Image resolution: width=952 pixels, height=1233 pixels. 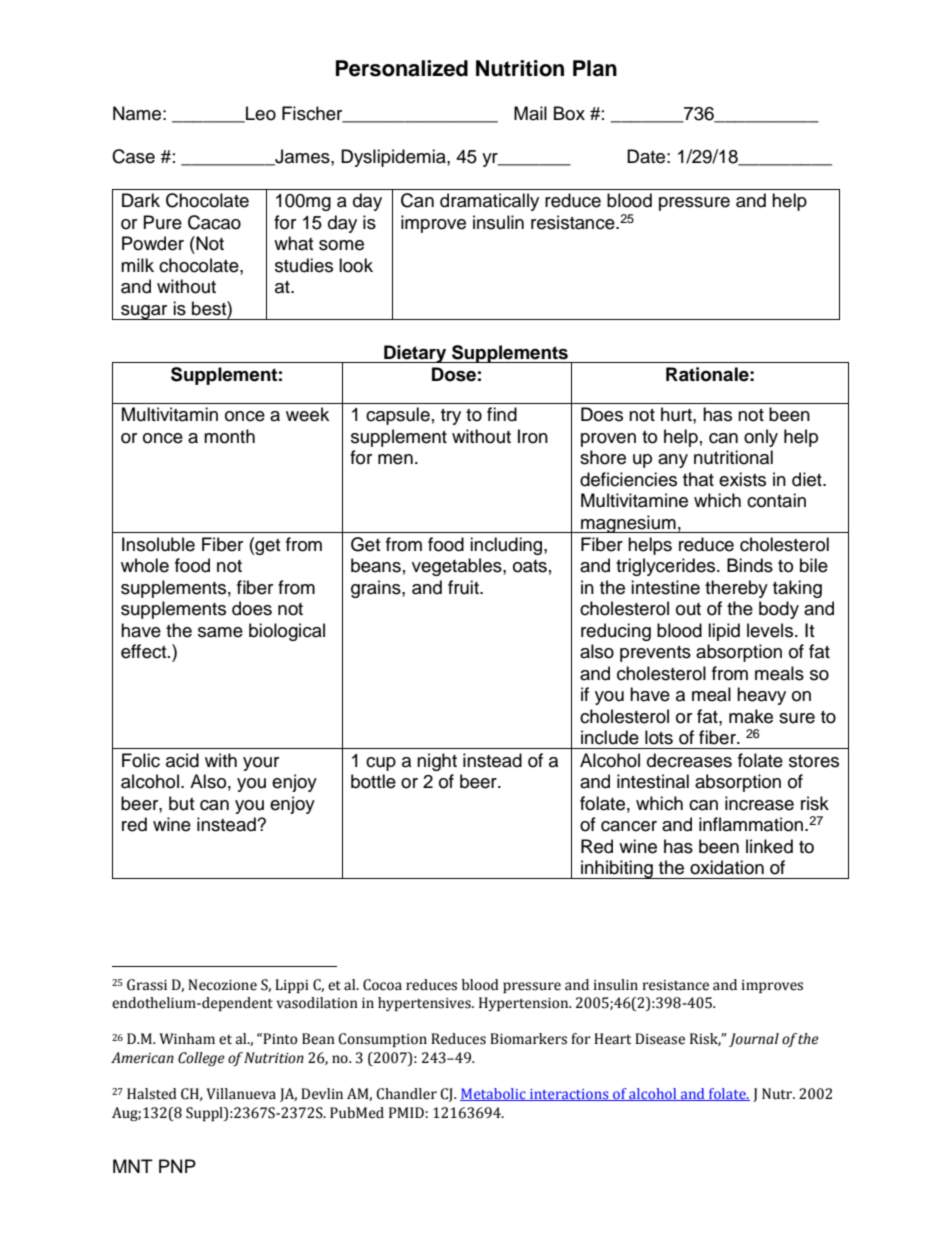 What do you see at coordinates (727, 867) in the document?
I see `oxidation` at bounding box center [727, 867].
